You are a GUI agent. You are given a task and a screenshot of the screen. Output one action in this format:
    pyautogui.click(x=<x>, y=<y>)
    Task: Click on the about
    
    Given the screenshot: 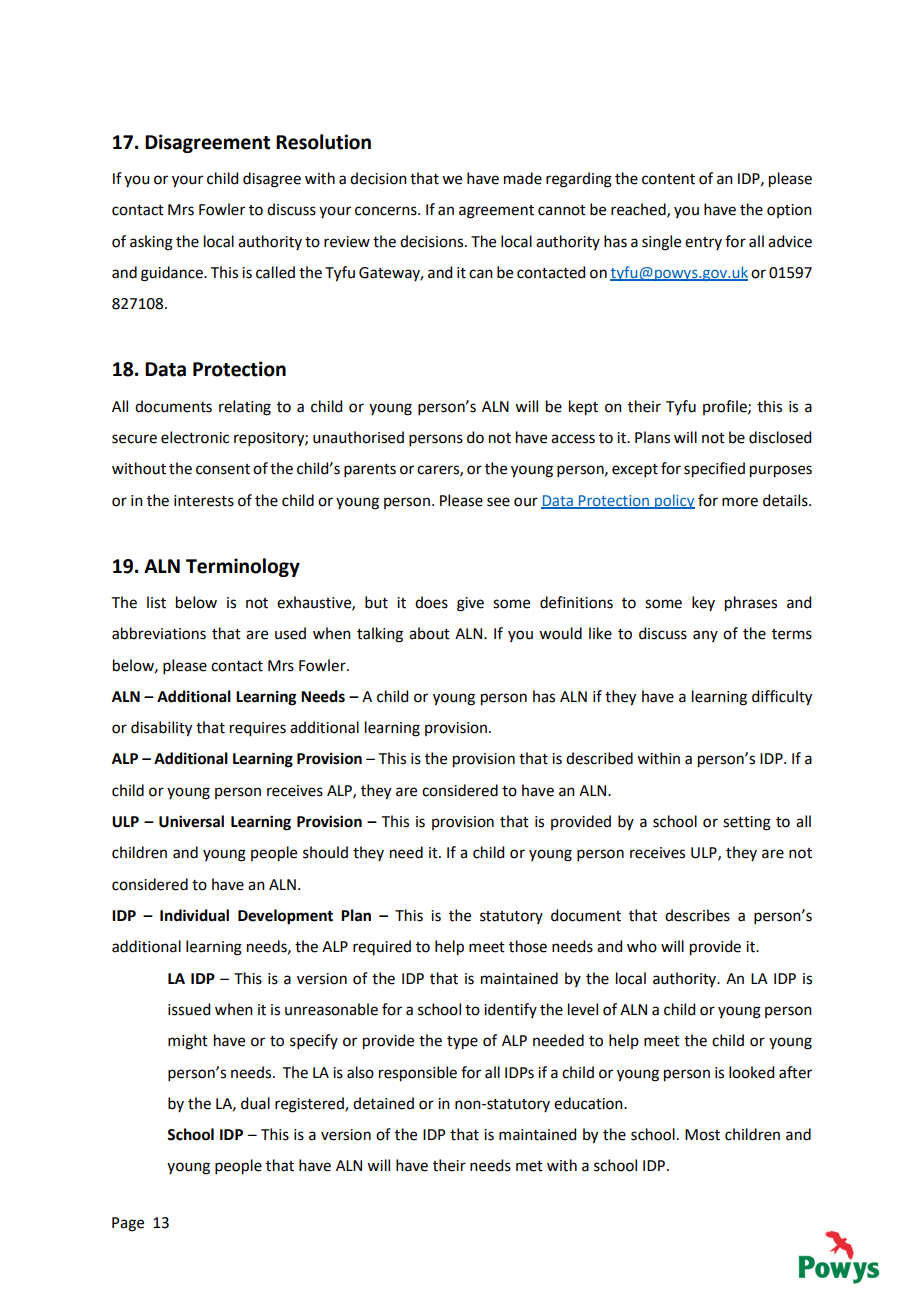 What is the action you would take?
    pyautogui.click(x=429, y=633)
